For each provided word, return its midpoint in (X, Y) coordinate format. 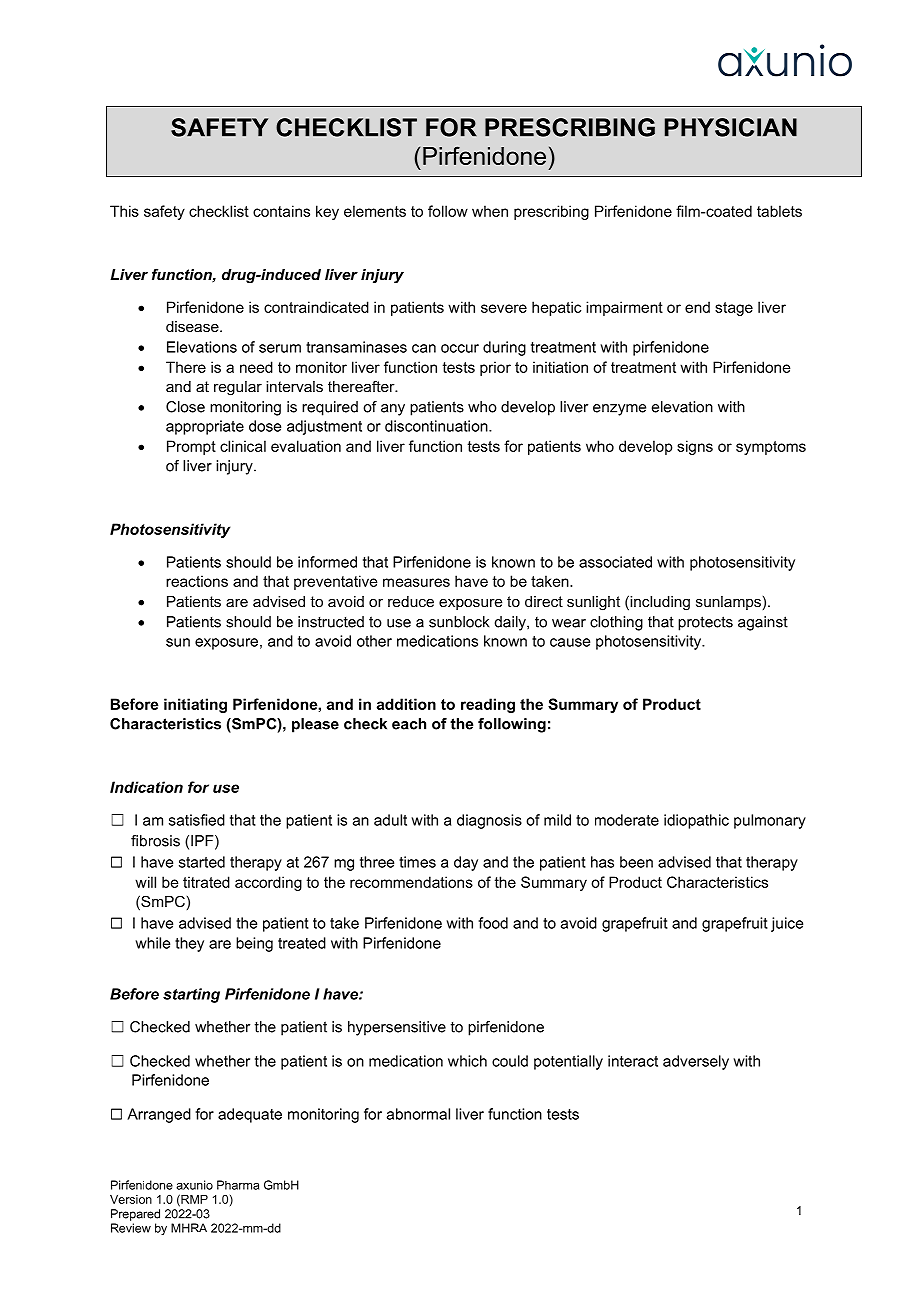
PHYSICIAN (731, 127)
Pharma (238, 1185)
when (490, 211)
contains (281, 211)
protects (705, 623)
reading (488, 705)
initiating (195, 705)
